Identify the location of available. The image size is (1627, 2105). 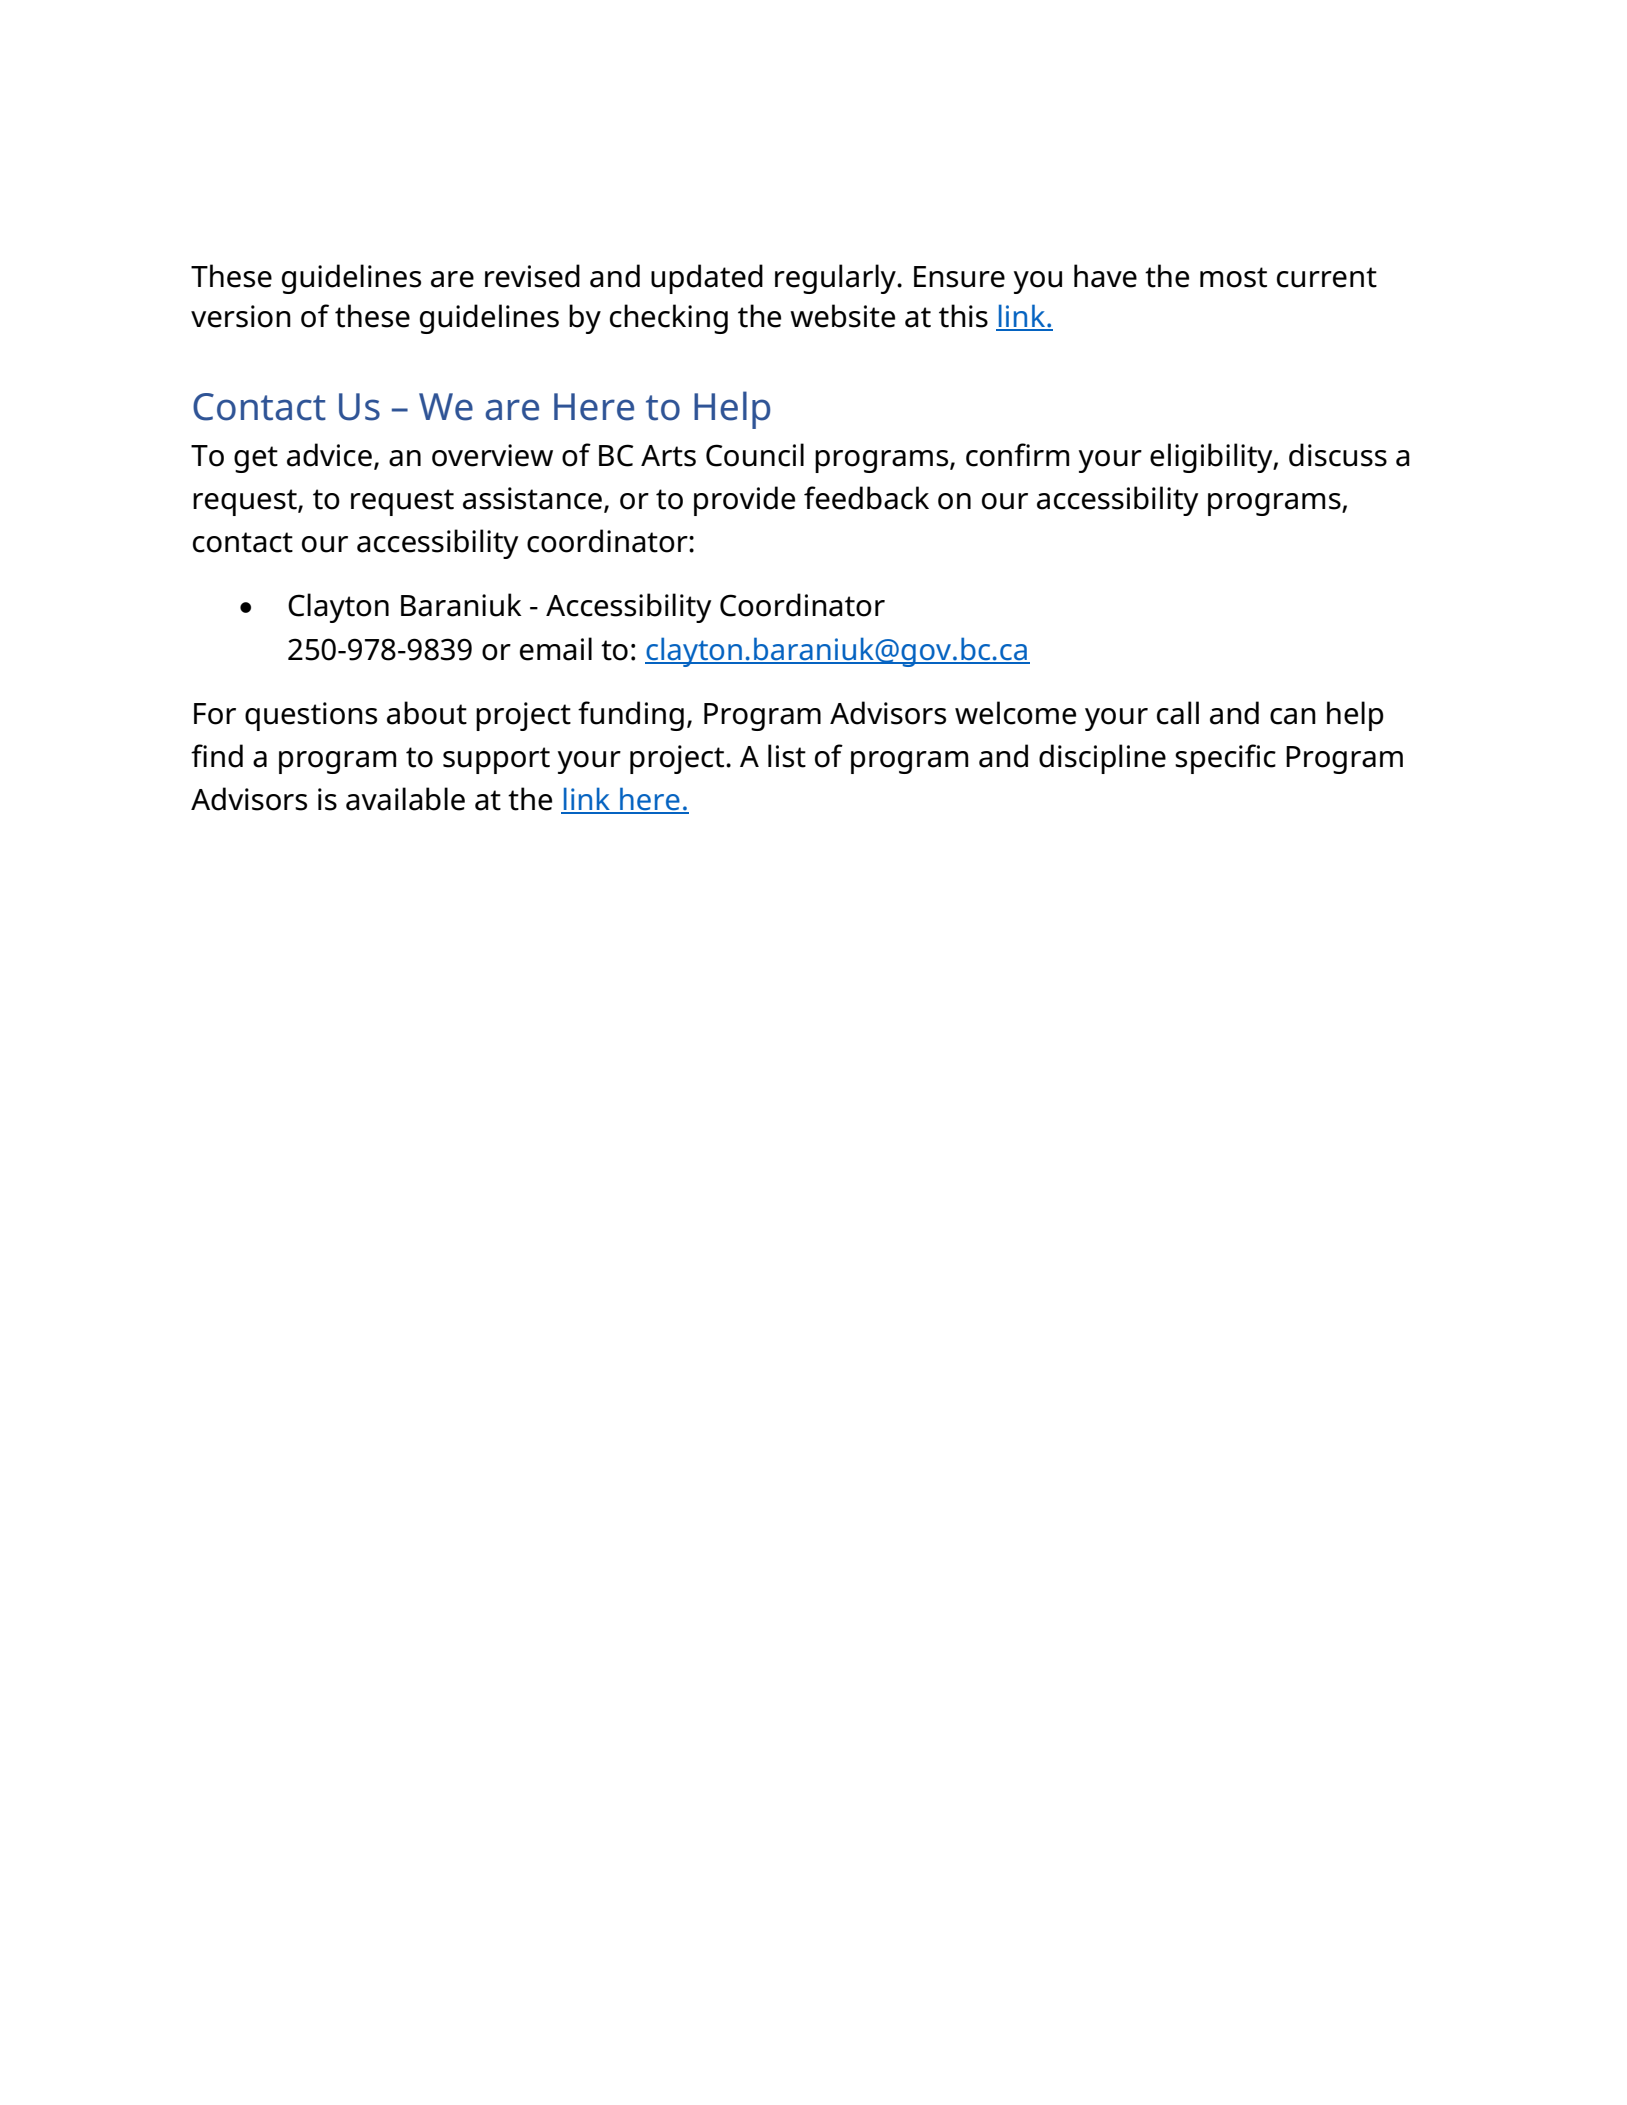
(405, 799).
